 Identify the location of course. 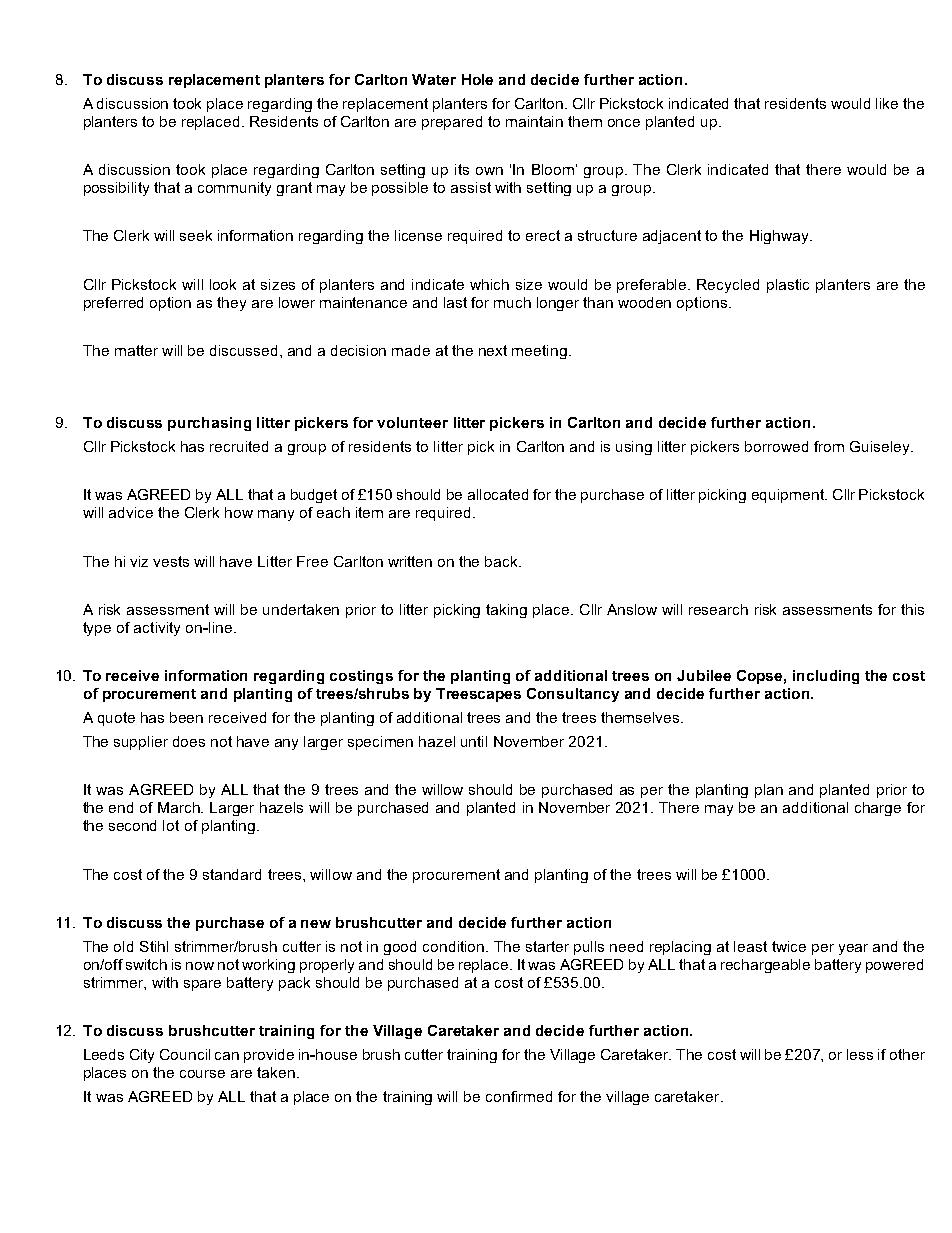
(202, 1074).
